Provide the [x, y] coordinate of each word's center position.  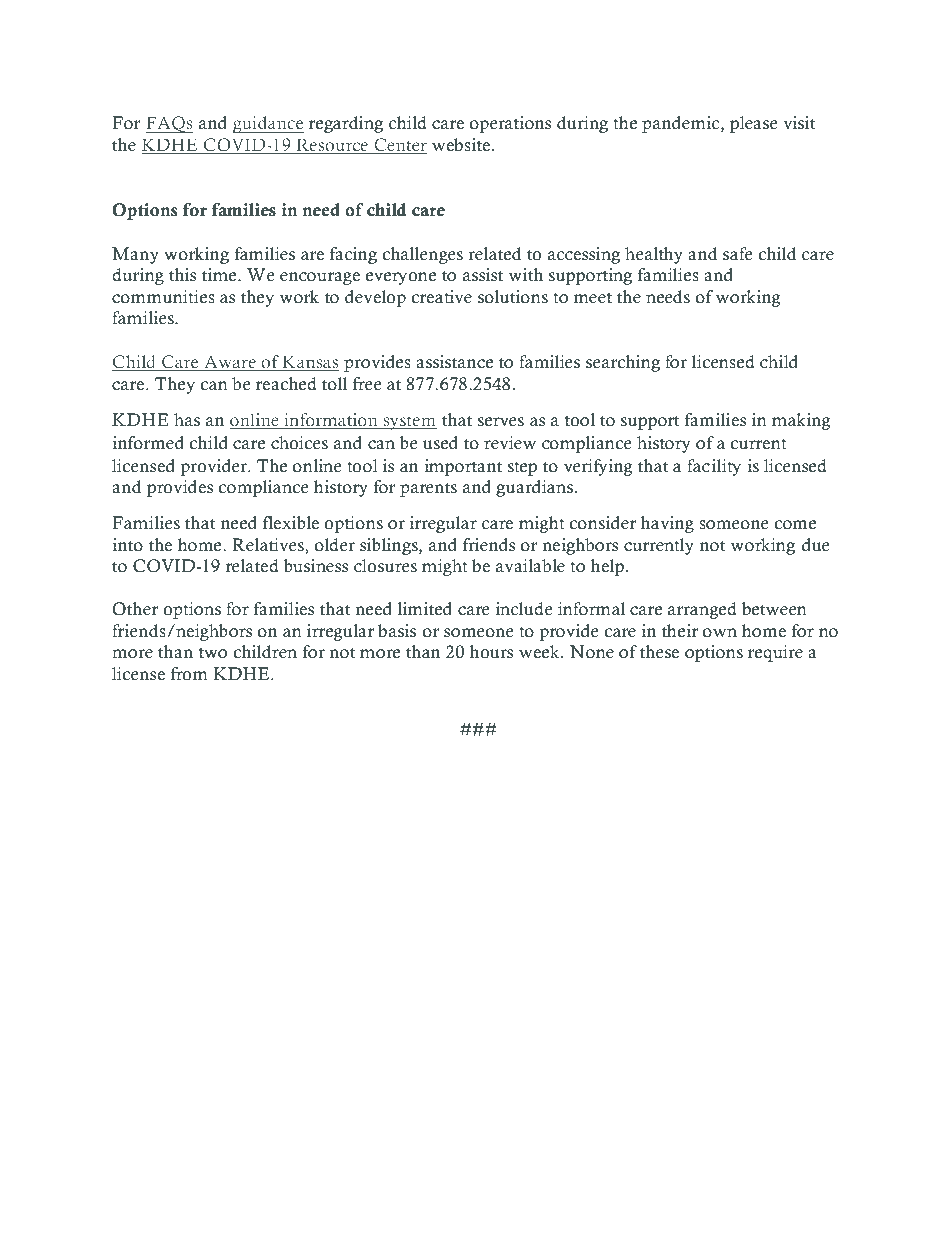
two [213, 653]
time [220, 275]
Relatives [269, 545]
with [525, 274]
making [801, 421]
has [187, 420]
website [461, 145]
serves [501, 422]
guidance [268, 124]
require [775, 653]
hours [491, 652]
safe [737, 254]
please [753, 124]
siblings [390, 546]
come [795, 525]
